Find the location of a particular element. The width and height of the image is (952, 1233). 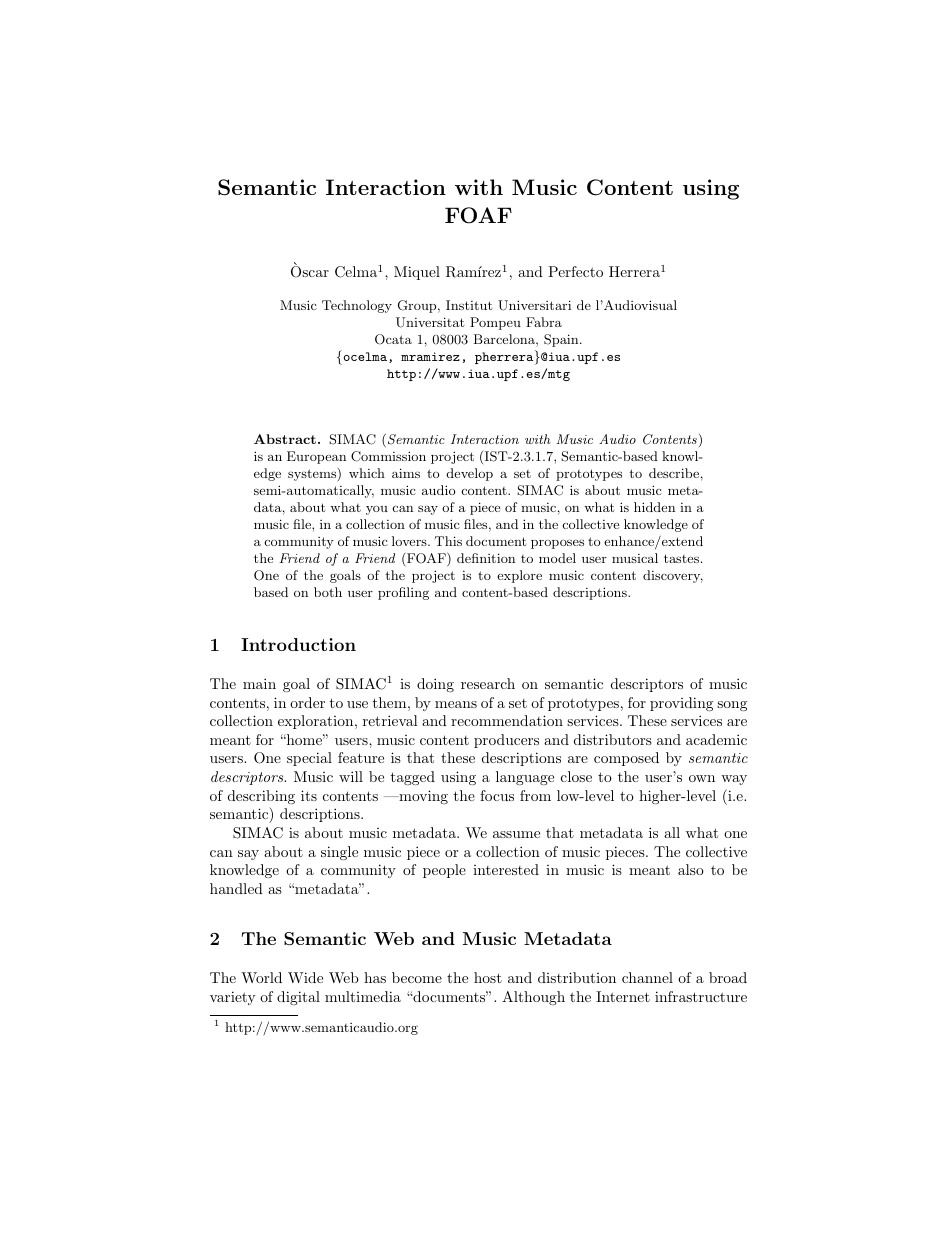

hidden is located at coordinates (654, 507).
